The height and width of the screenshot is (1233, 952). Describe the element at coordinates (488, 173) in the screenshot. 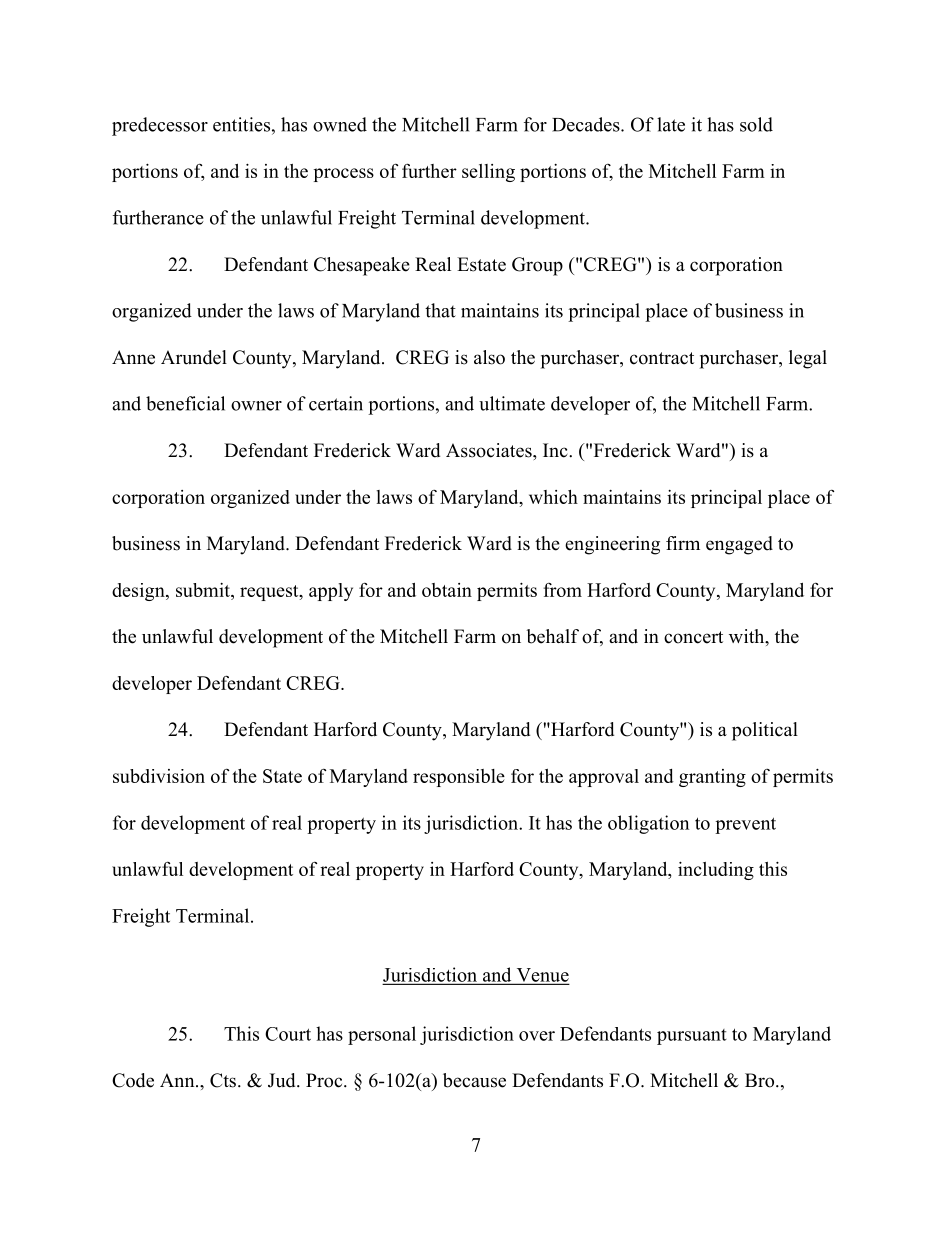

I see `selling` at that location.
